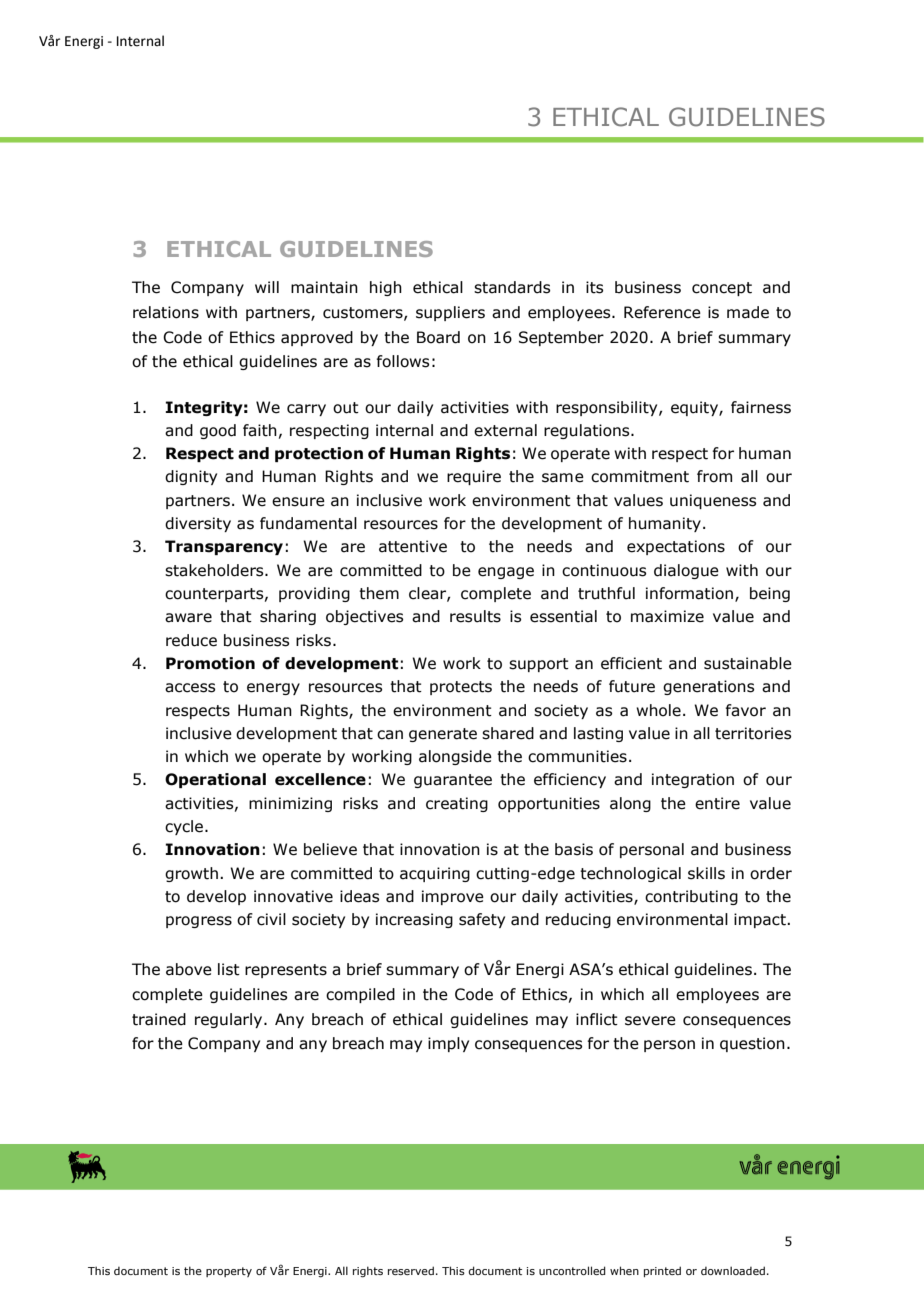  I want to click on downloaded, so click(733, 1270).
